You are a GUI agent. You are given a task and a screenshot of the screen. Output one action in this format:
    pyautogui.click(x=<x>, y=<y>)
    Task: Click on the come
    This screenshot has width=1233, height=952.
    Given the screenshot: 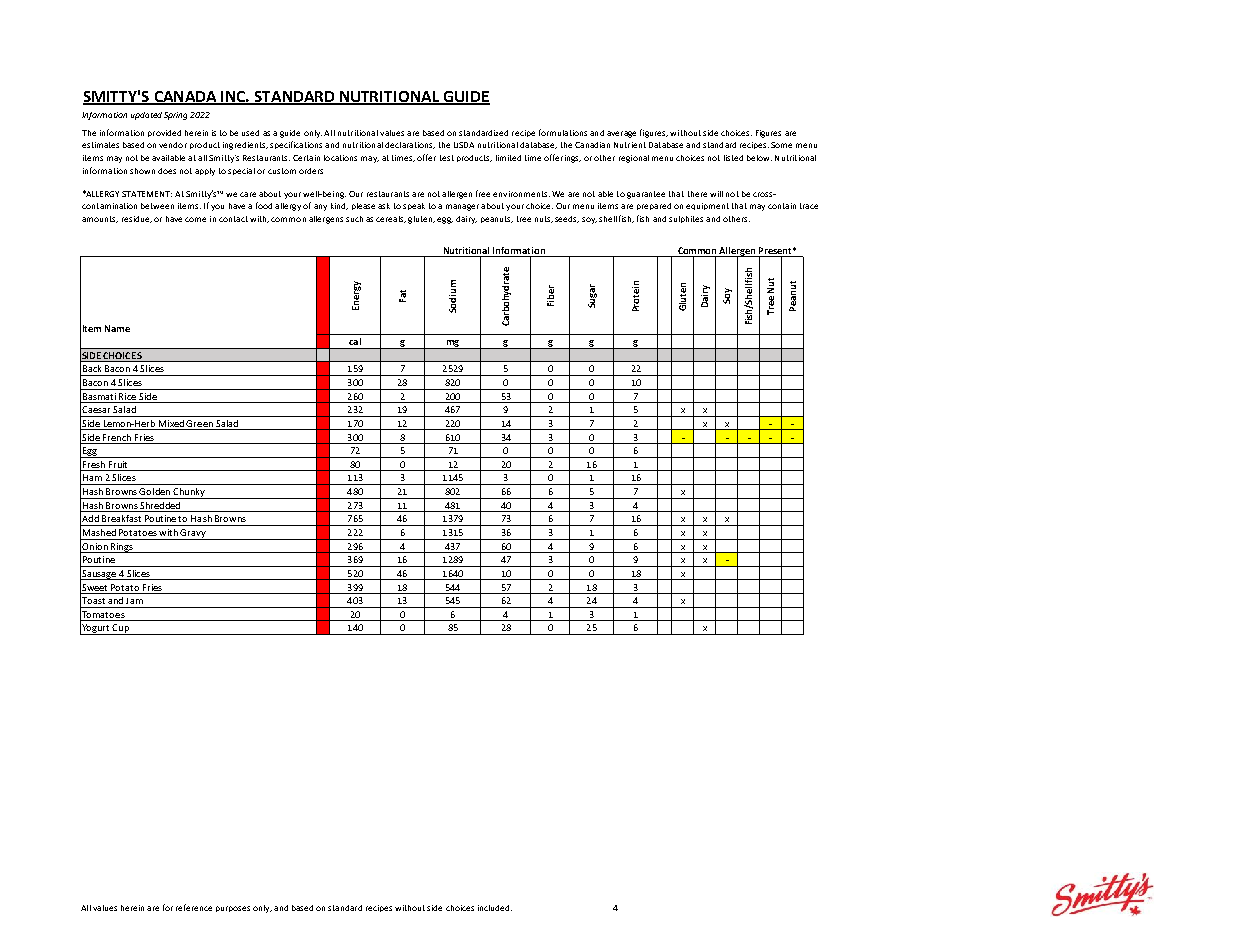 What is the action you would take?
    pyautogui.click(x=195, y=219)
